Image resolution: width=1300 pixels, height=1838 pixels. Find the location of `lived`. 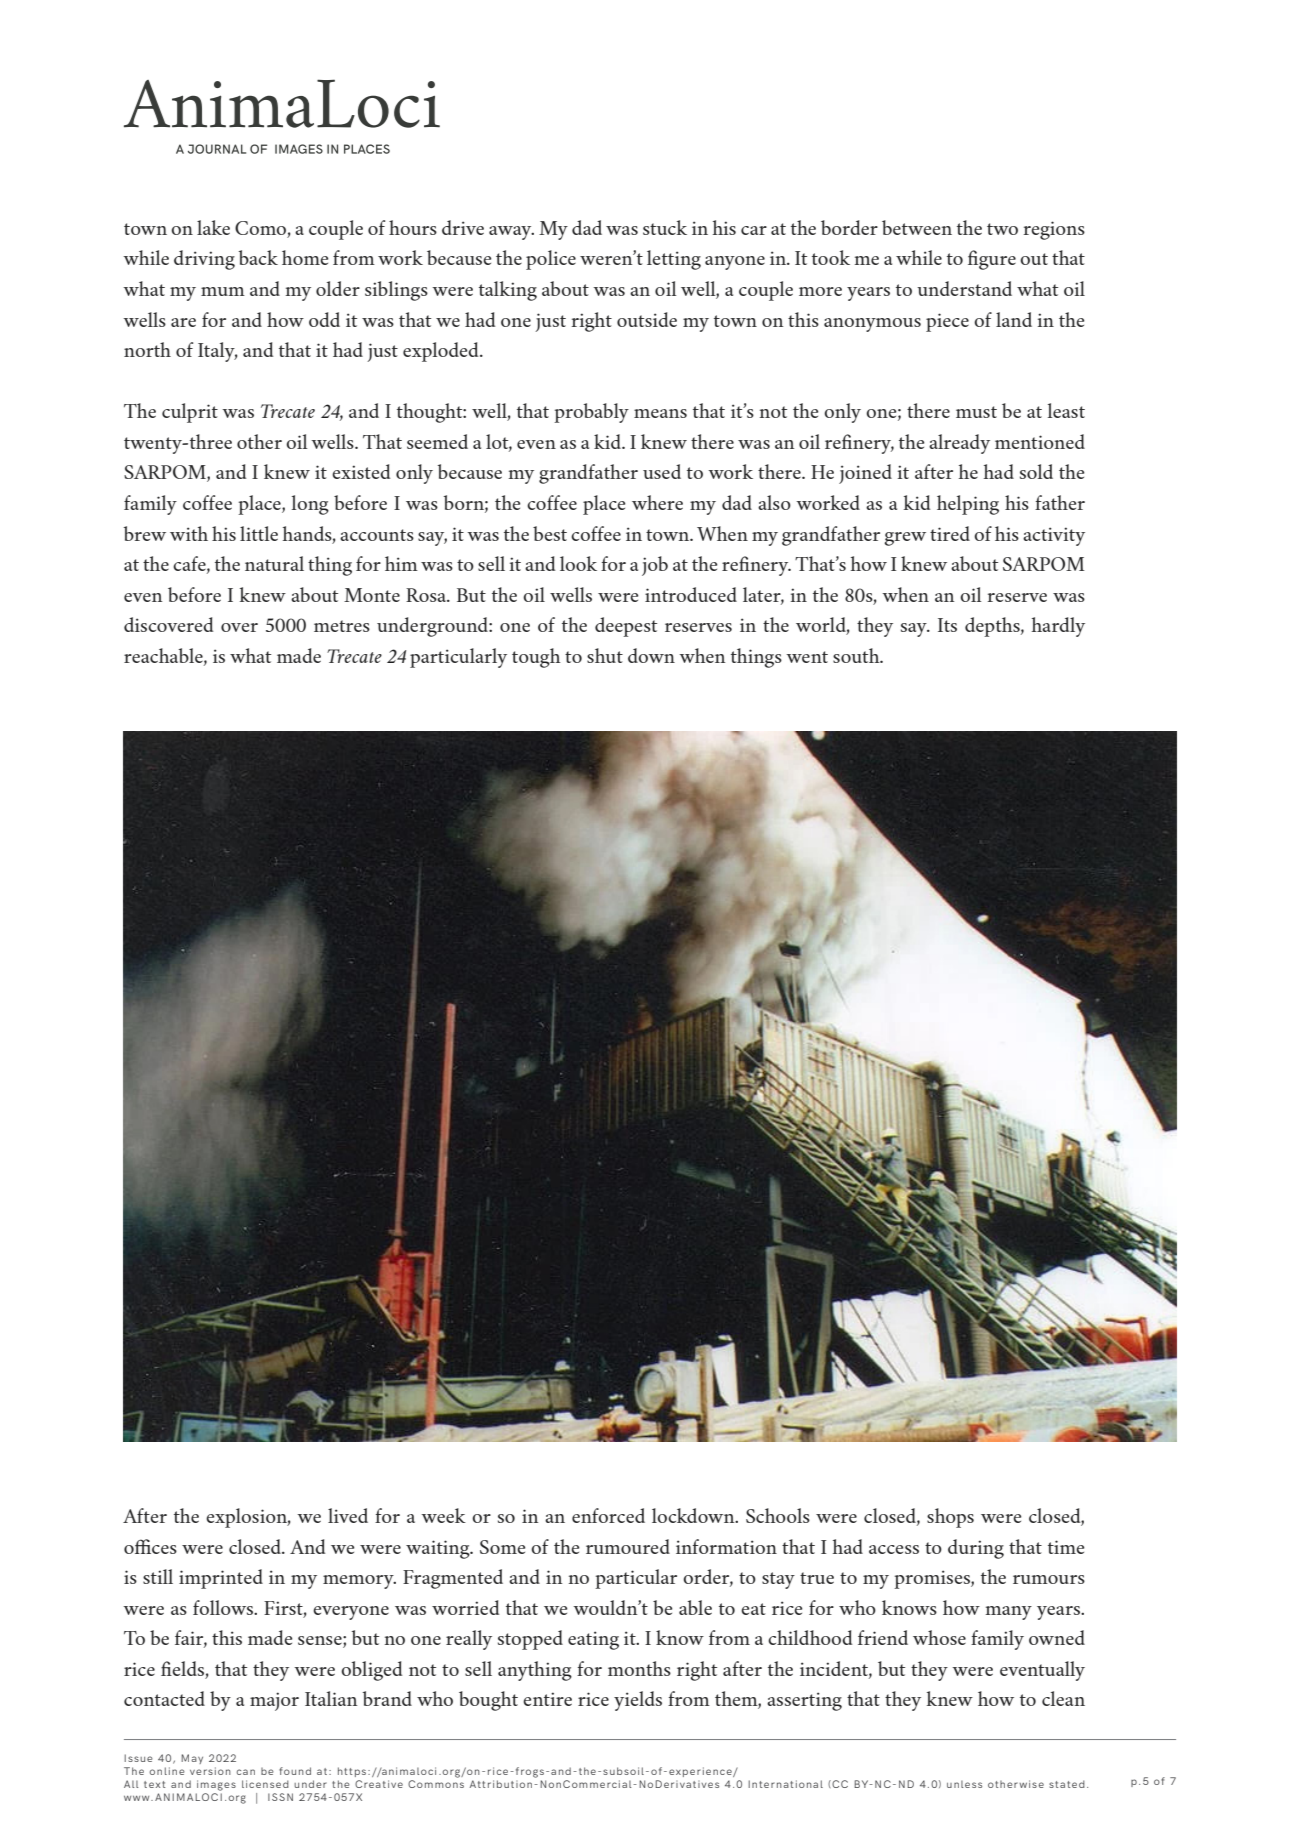

lived is located at coordinates (348, 1515).
